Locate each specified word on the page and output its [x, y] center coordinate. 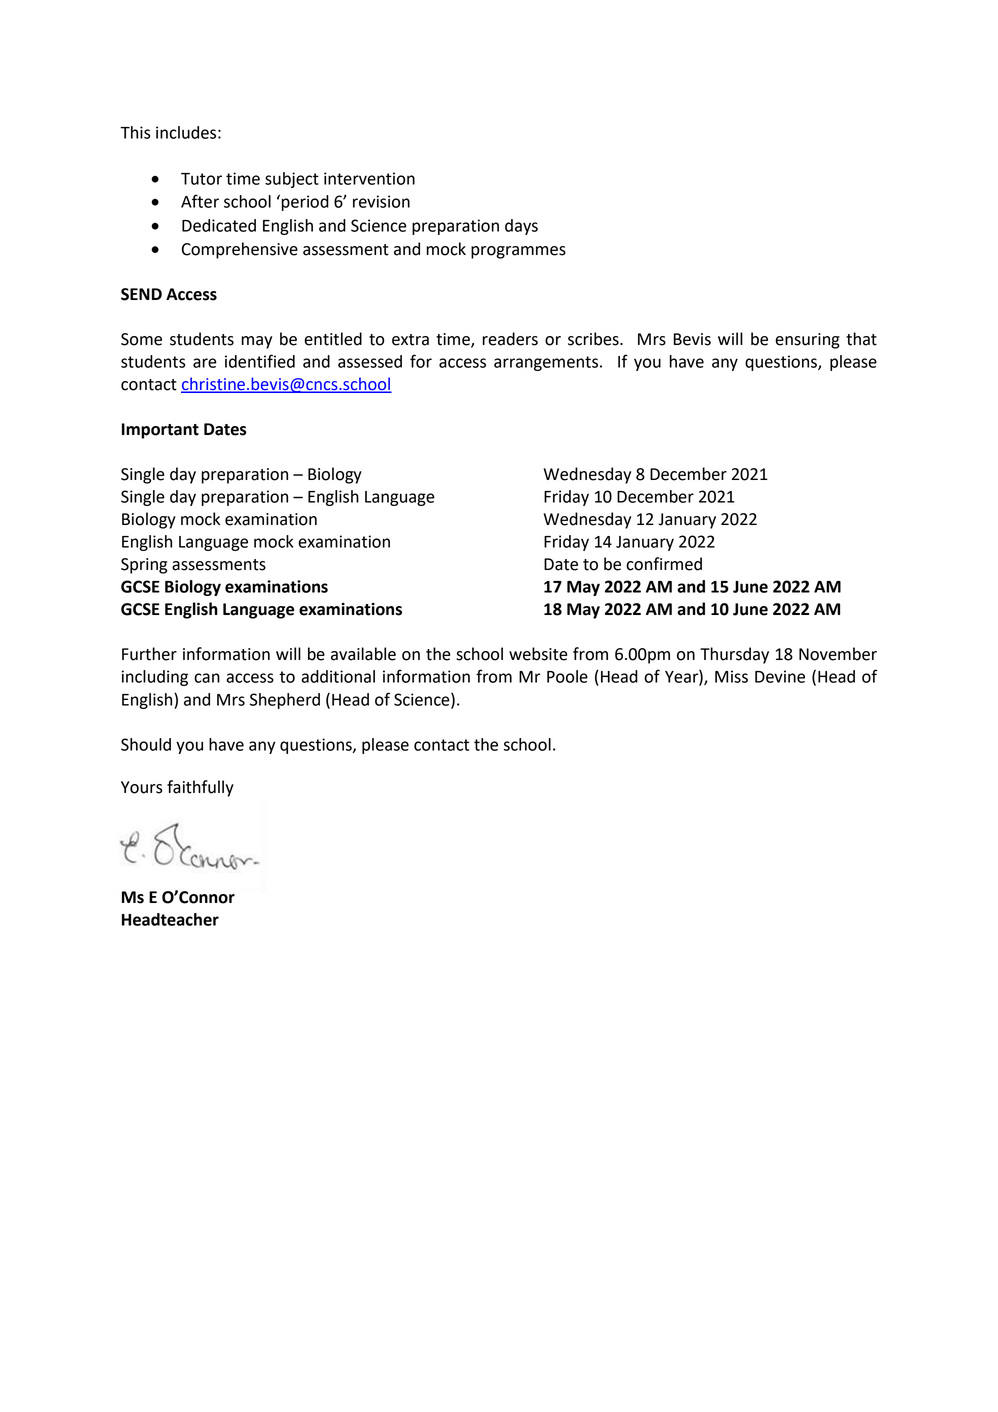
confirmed [664, 564]
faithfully [200, 788]
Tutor [201, 179]
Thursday [734, 655]
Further [149, 654]
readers [510, 339]
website [538, 654]
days [521, 227]
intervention [369, 178]
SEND [141, 294]
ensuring [807, 341]
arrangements [546, 363]
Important [160, 431]
